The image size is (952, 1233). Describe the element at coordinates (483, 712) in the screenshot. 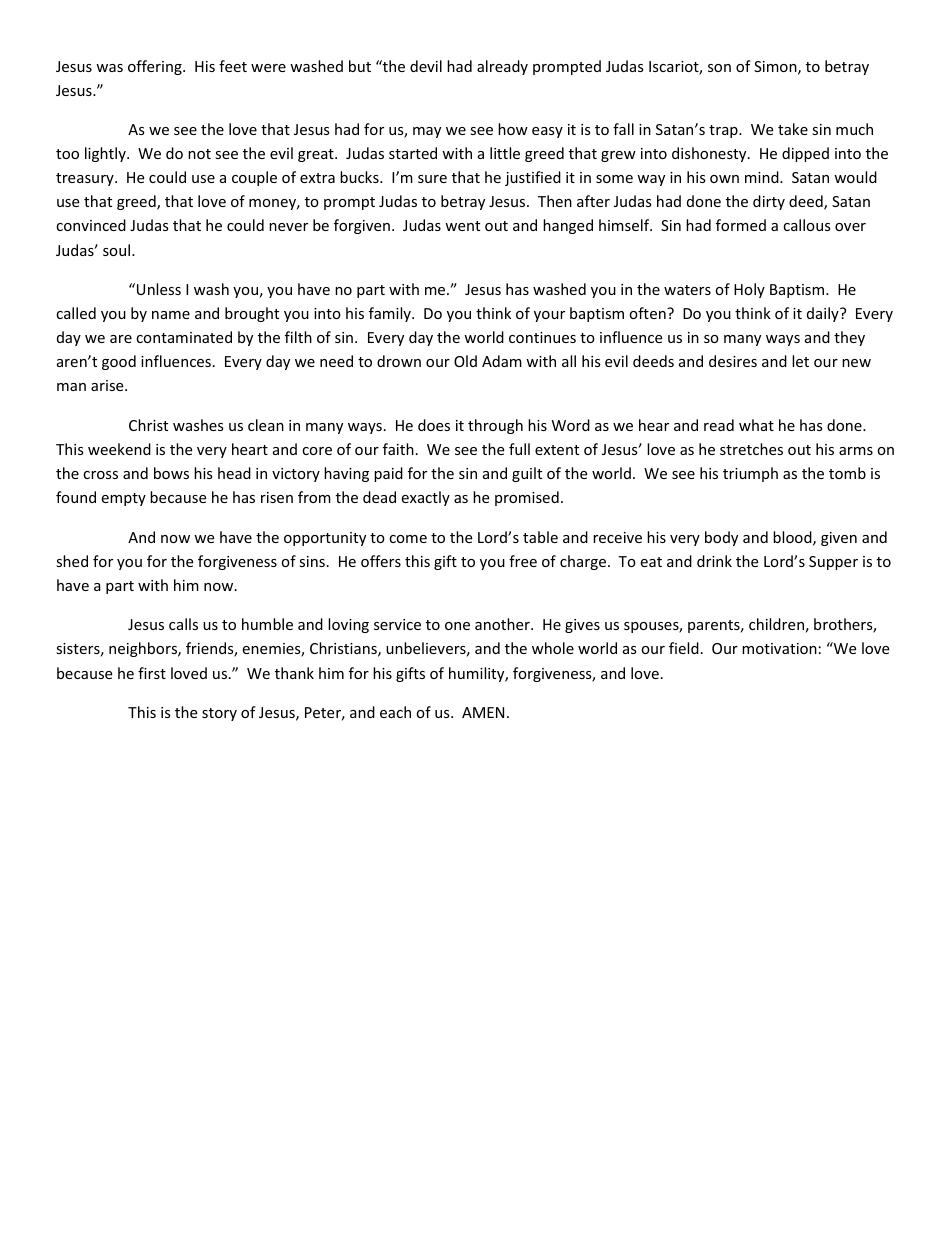

I see `AMEN` at that location.
